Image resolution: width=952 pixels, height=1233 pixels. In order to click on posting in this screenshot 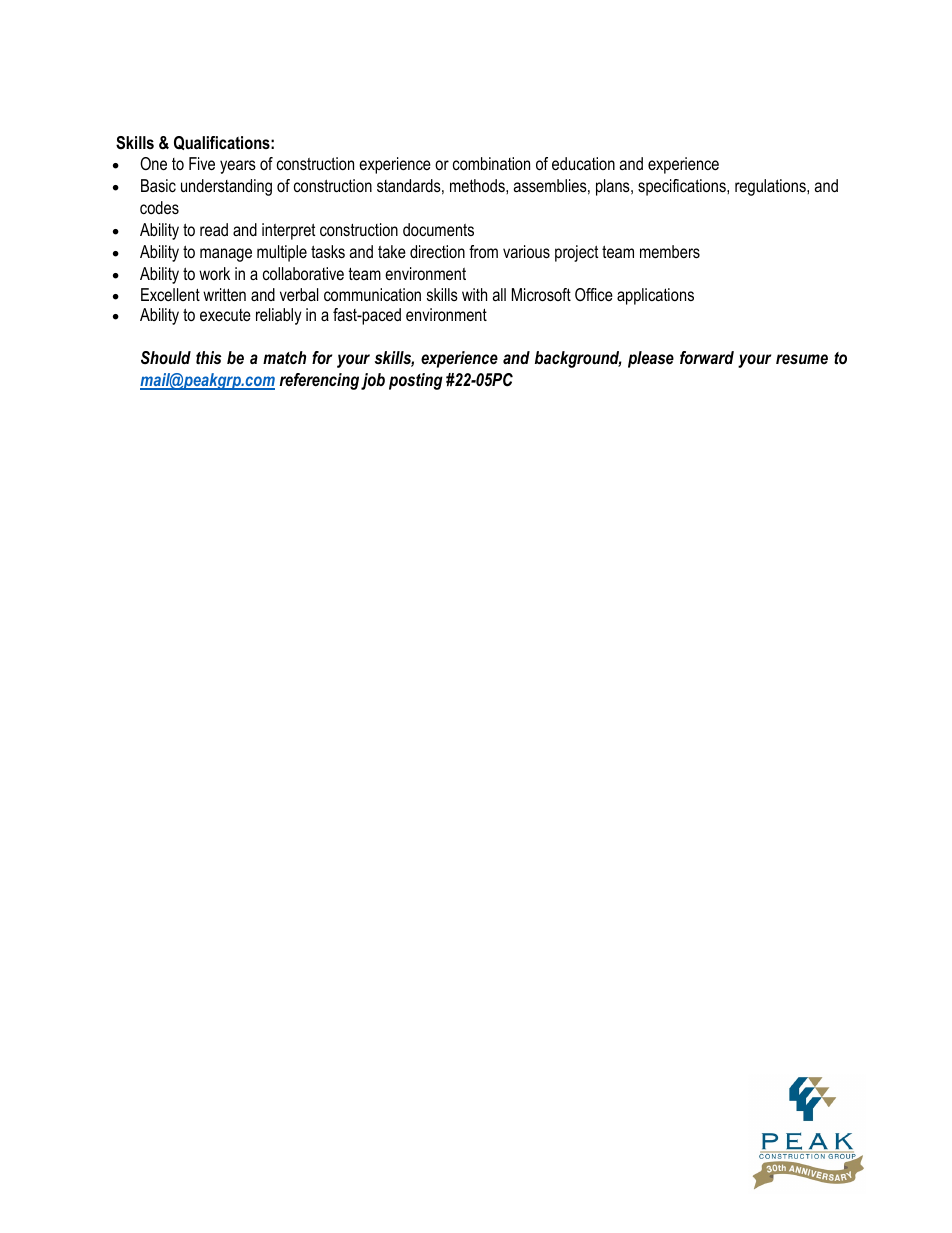, I will do `click(416, 381)`.
